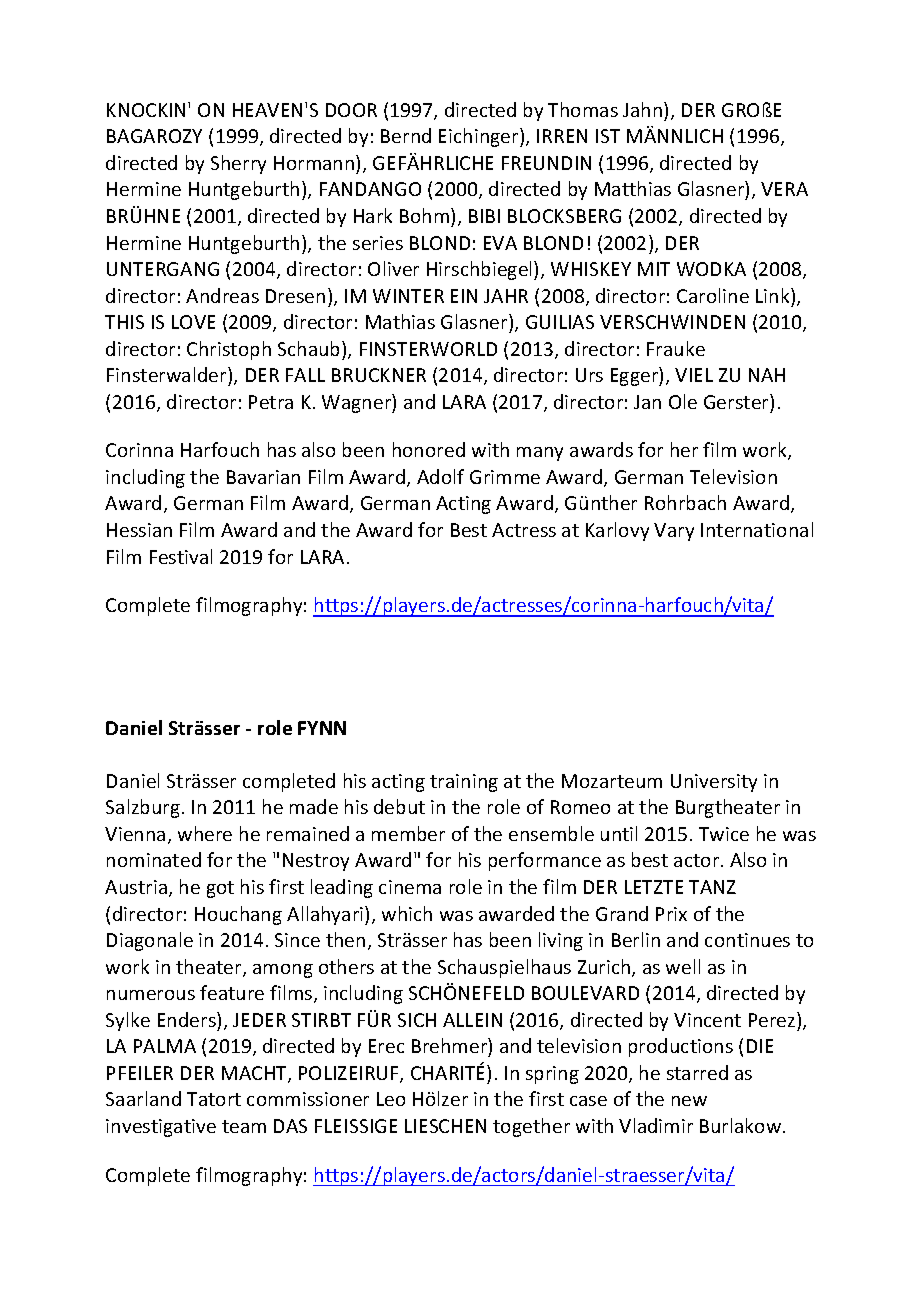  Describe the element at coordinates (674, 532) in the screenshot. I see `Vary` at that location.
